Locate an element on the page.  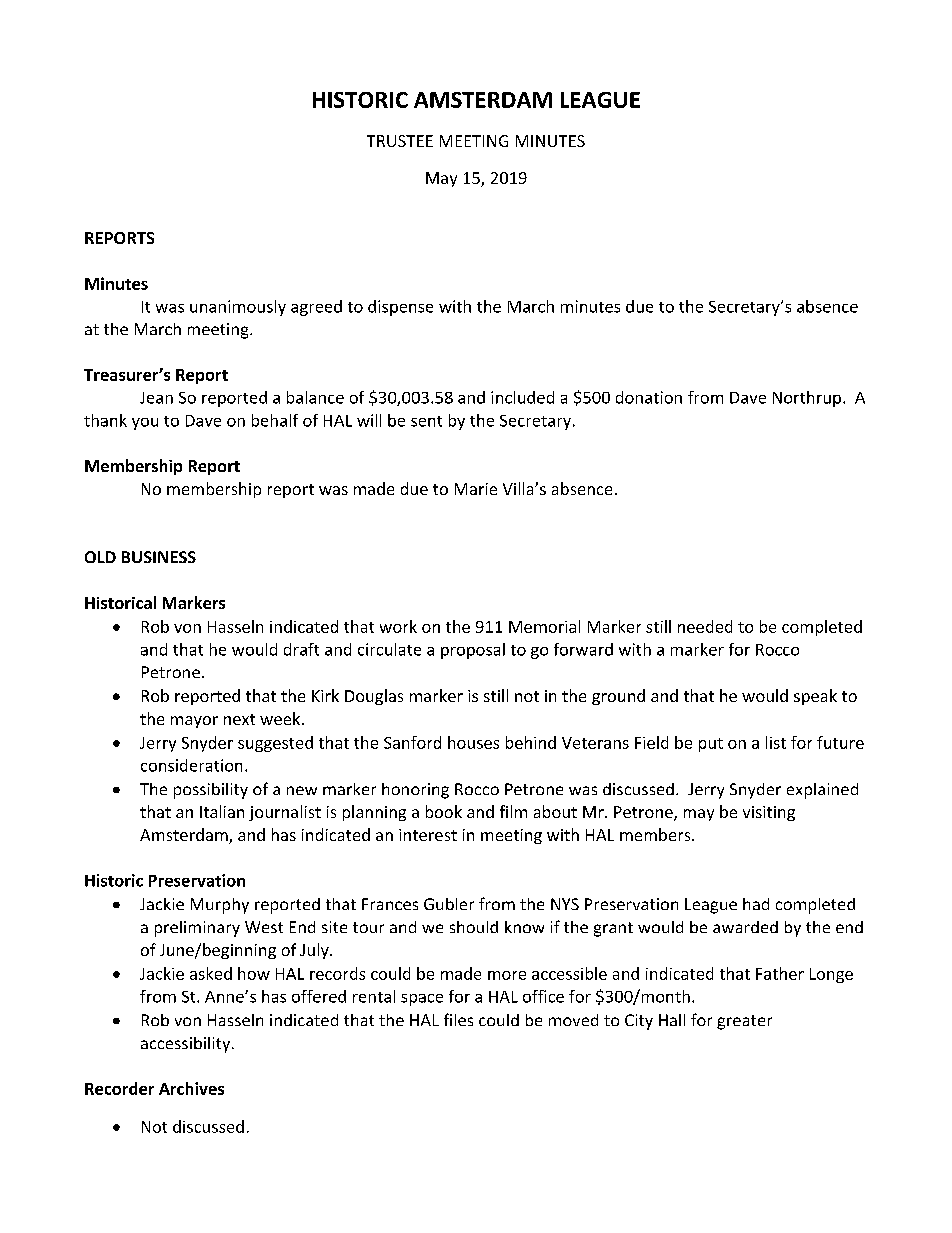
TRUSTEE is located at coordinates (400, 141).
